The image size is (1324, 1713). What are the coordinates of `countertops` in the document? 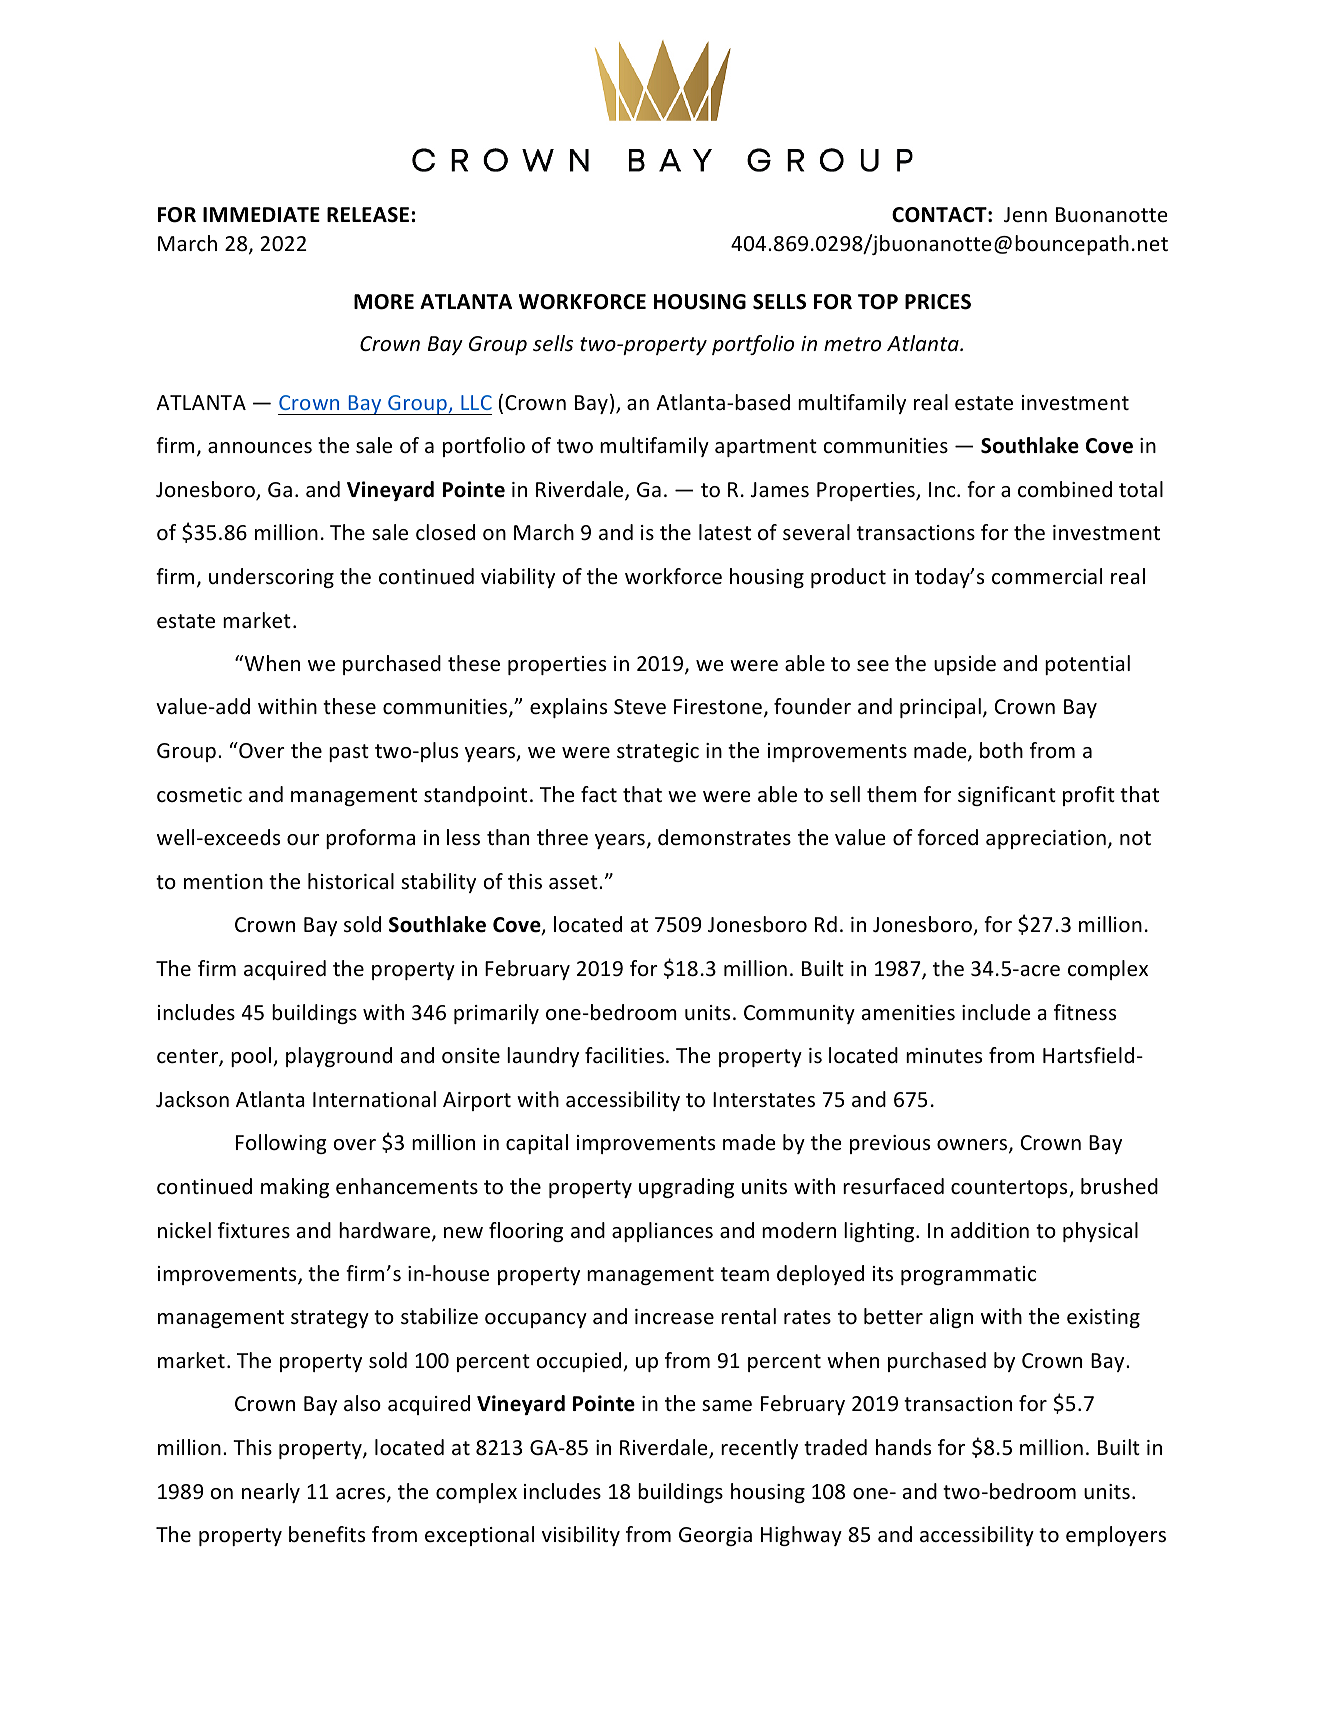 It's located at (1010, 1189).
